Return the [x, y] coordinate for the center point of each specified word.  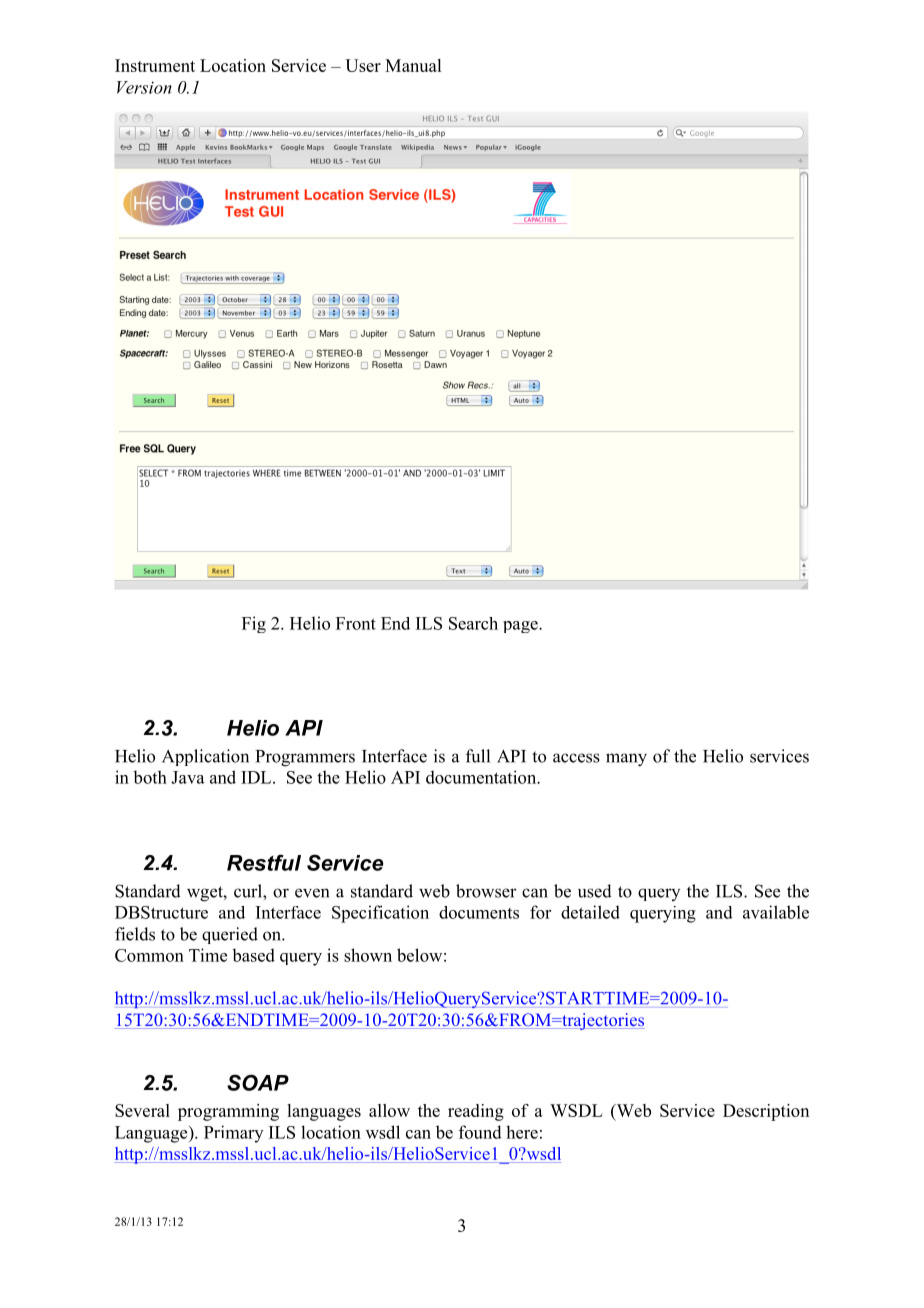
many [626, 760]
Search [473, 623]
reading [476, 1112]
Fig [254, 624]
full [478, 756]
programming [228, 1112]
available [776, 912]
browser [486, 891]
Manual [413, 65]
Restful [264, 862]
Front [356, 623]
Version [144, 87]
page [521, 627]
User [363, 65]
